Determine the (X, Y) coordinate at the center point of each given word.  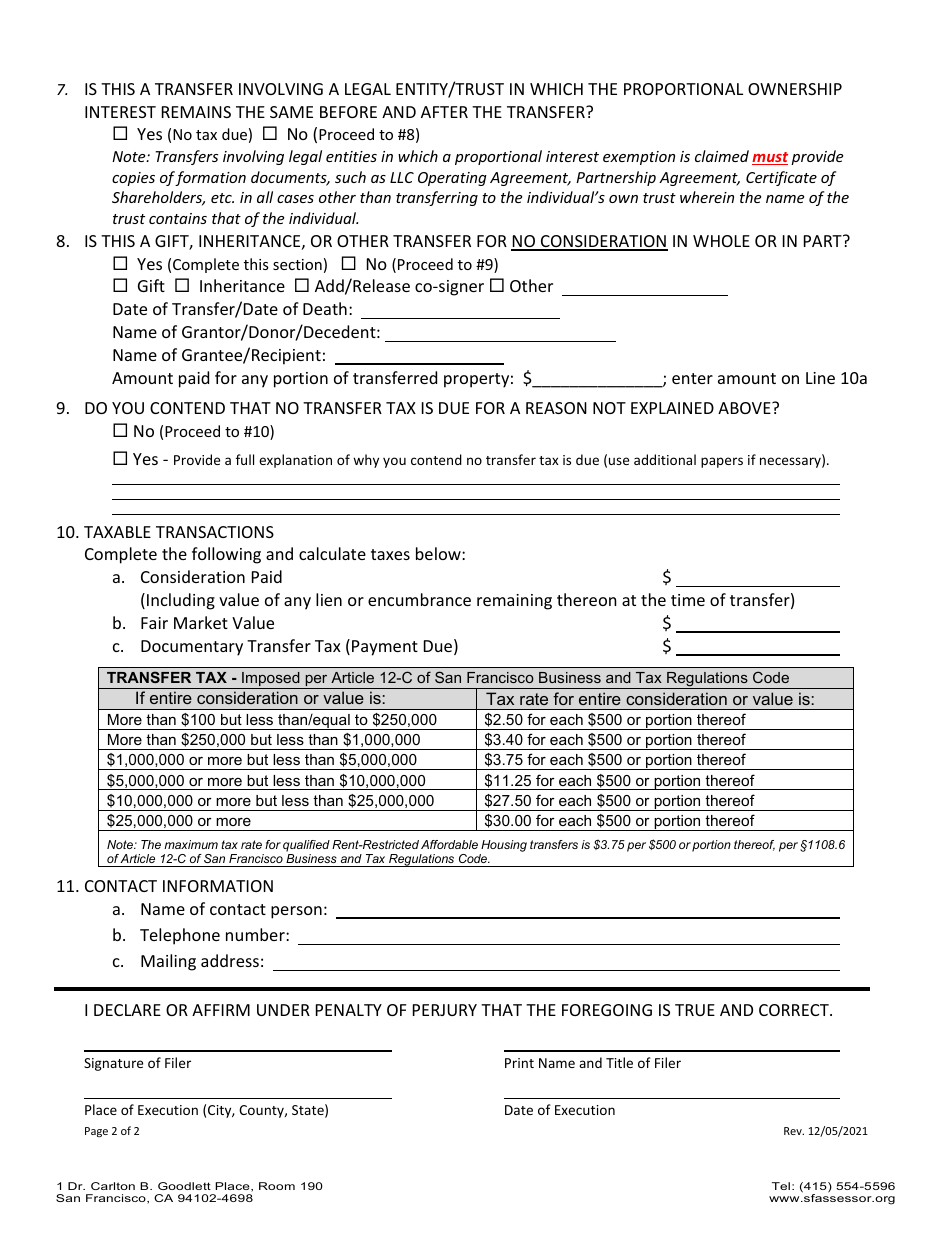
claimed (722, 156)
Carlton (113, 1186)
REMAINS (196, 112)
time (688, 600)
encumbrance (419, 599)
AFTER (444, 112)
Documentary (192, 648)
